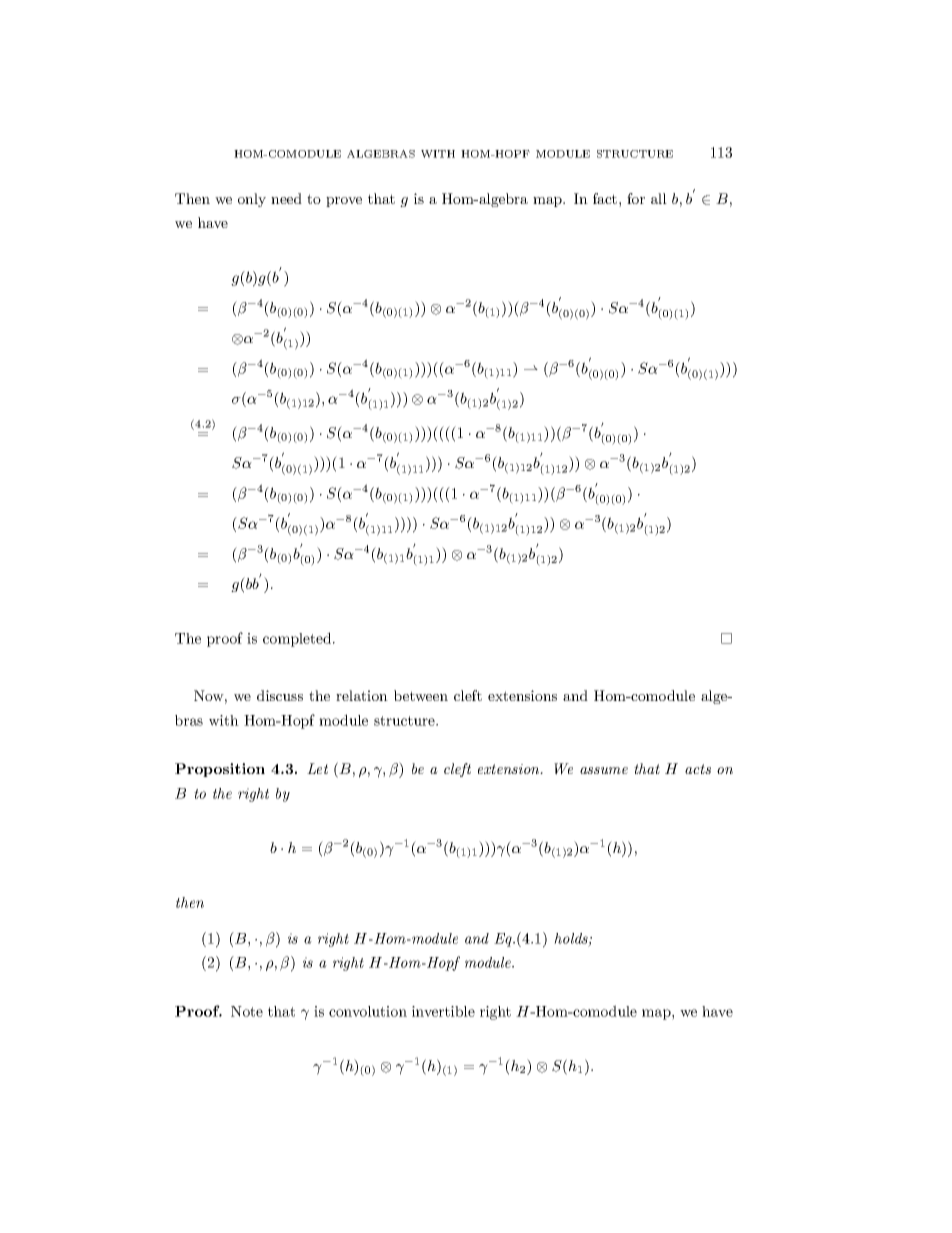 This screenshot has height=1233, width=952. What do you see at coordinates (247, 1011) in the screenshot?
I see `Note` at bounding box center [247, 1011].
